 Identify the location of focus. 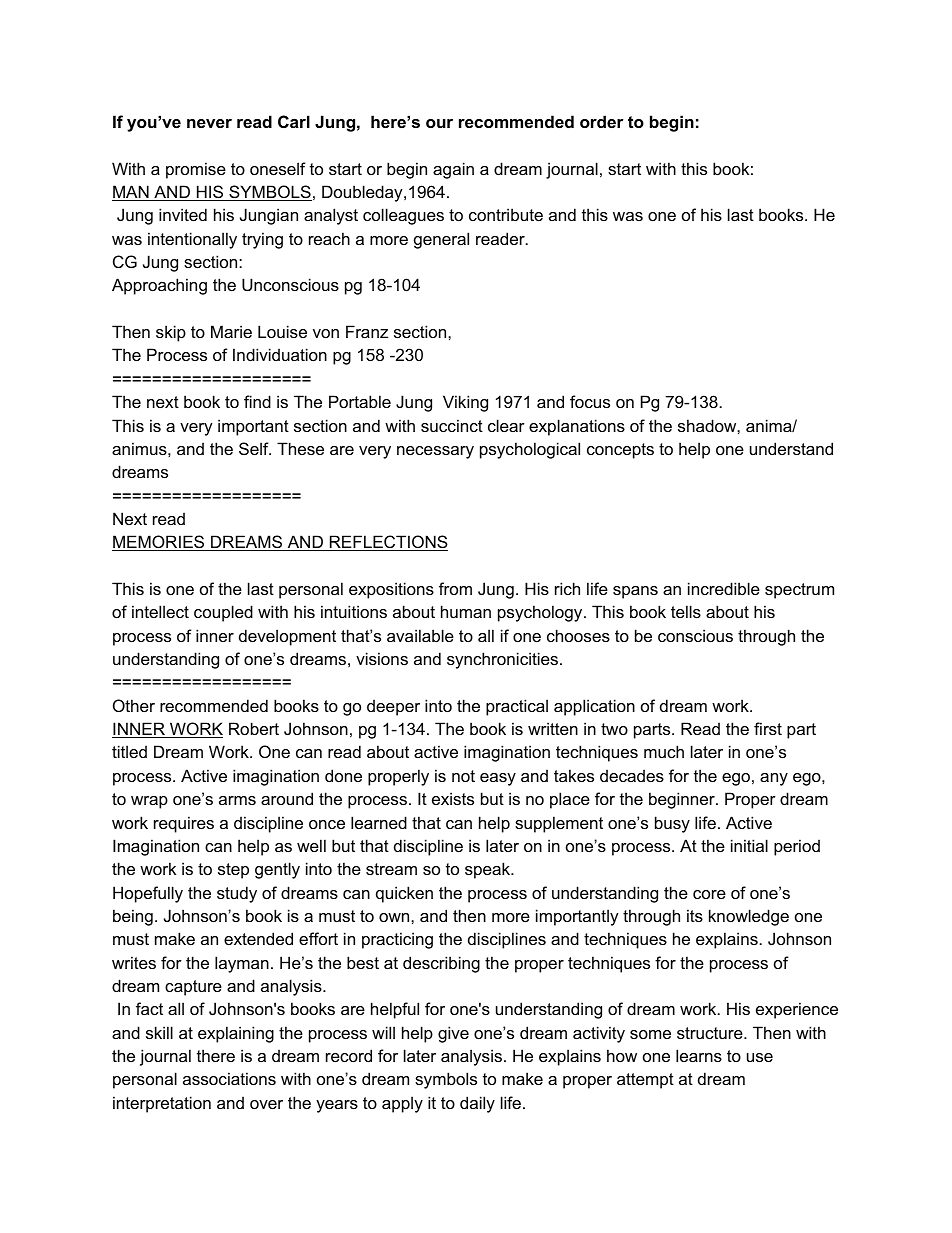
(590, 401).
